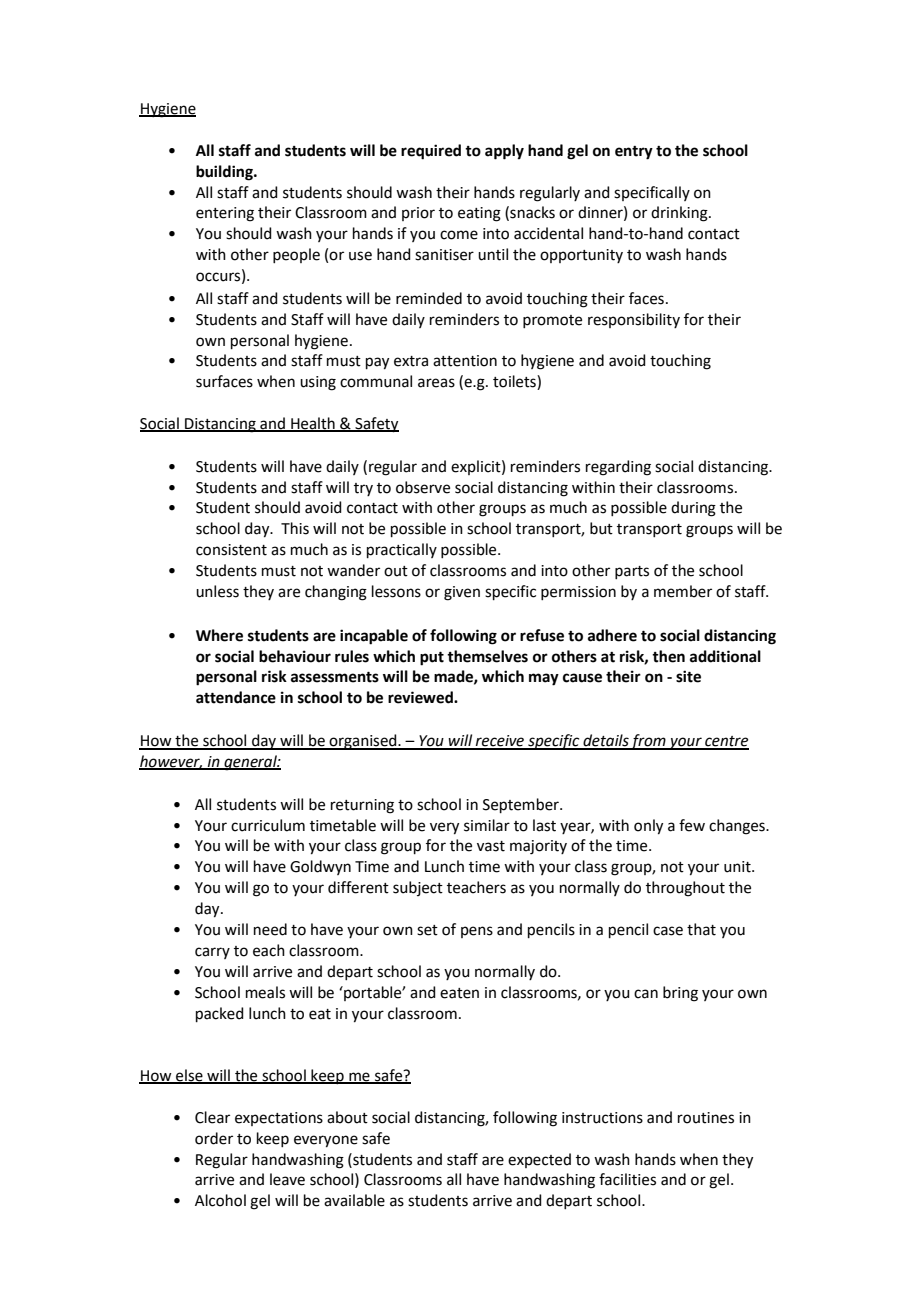 This image has height=1309, width=924. I want to click on regarding, so click(618, 468).
